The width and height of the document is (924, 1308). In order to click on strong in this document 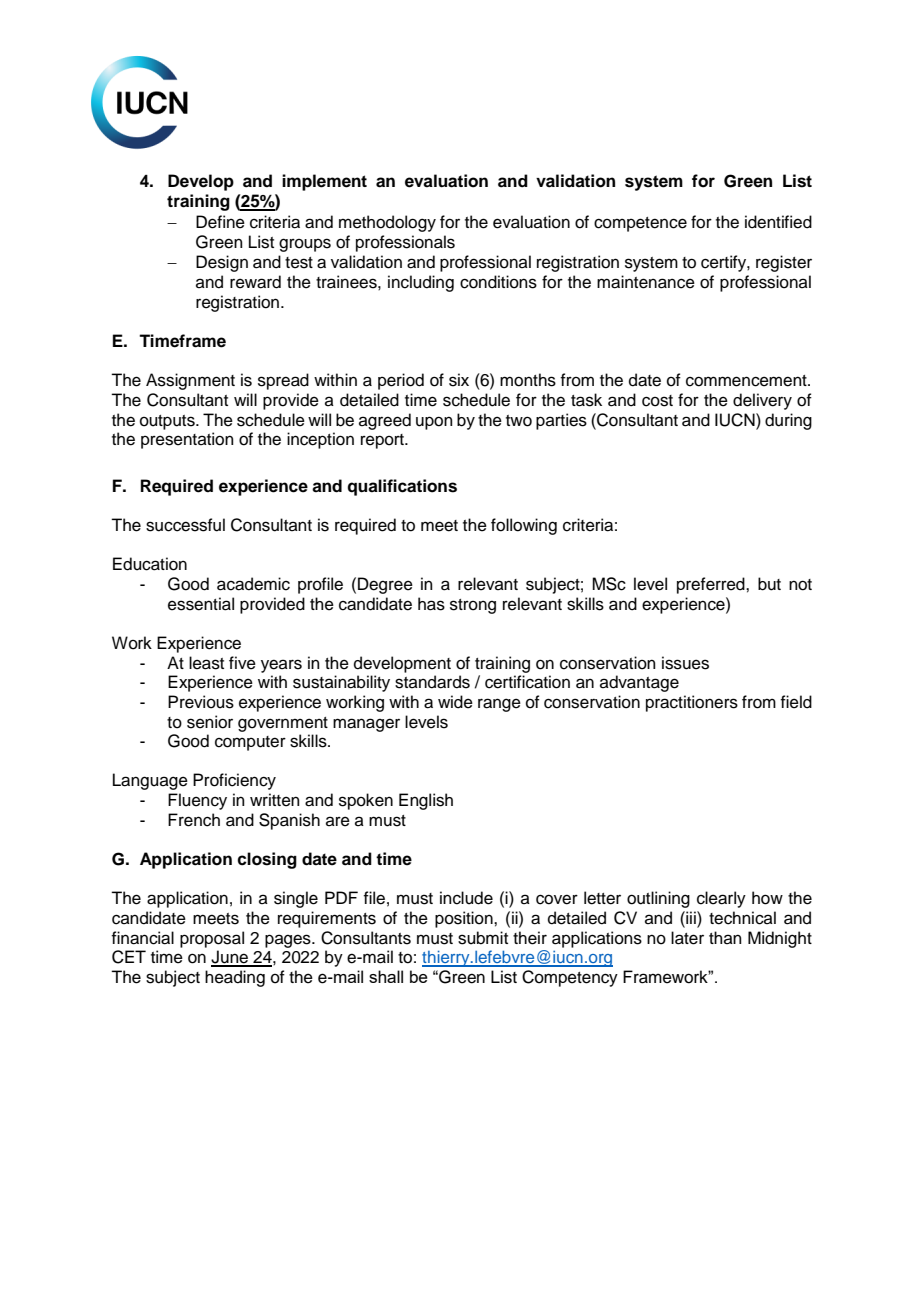, I will do `click(473, 606)`.
